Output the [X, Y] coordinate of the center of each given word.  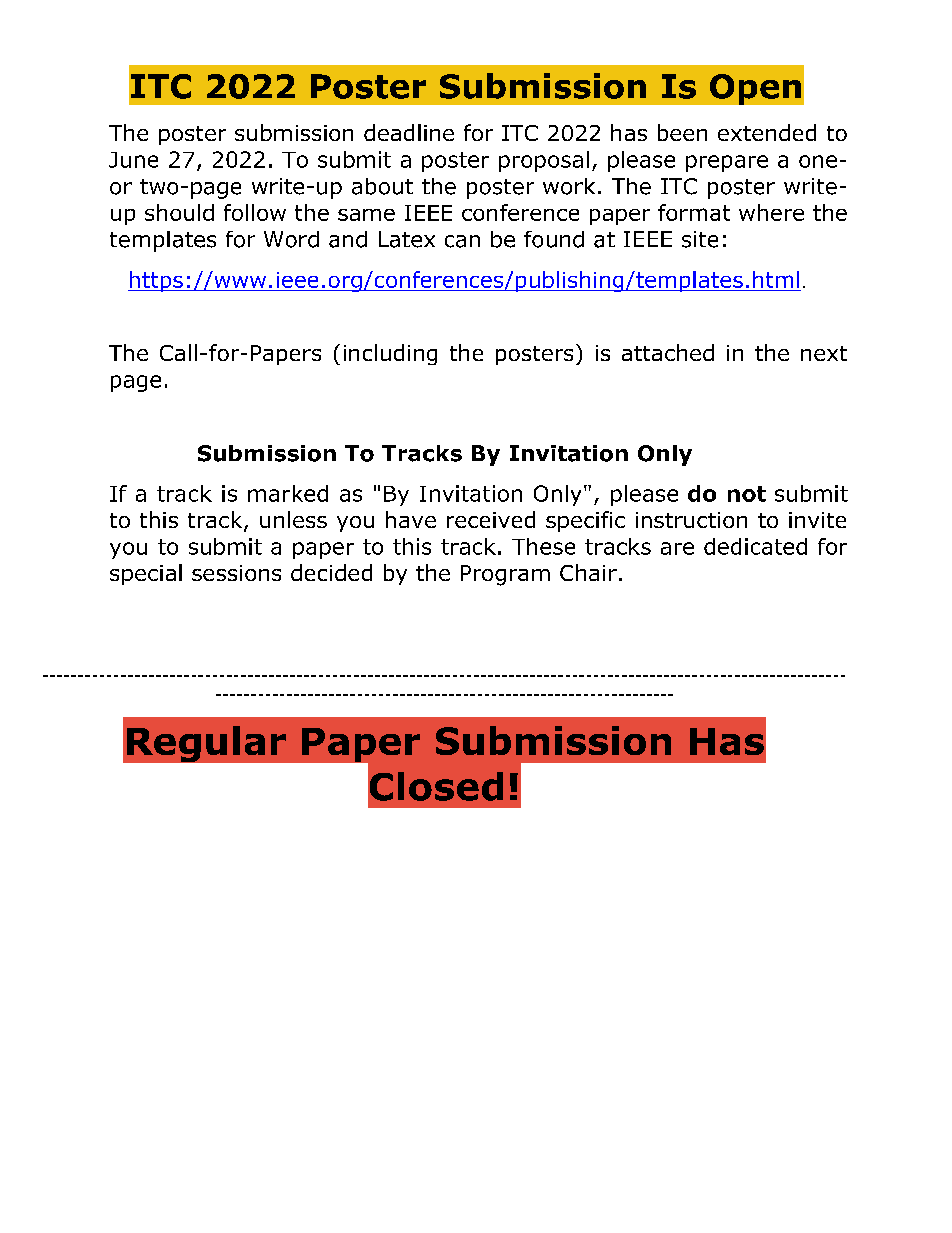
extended [767, 132]
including [390, 354]
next [824, 353]
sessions [236, 573]
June [133, 160]
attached [668, 352]
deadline [409, 132]
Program [505, 575]
